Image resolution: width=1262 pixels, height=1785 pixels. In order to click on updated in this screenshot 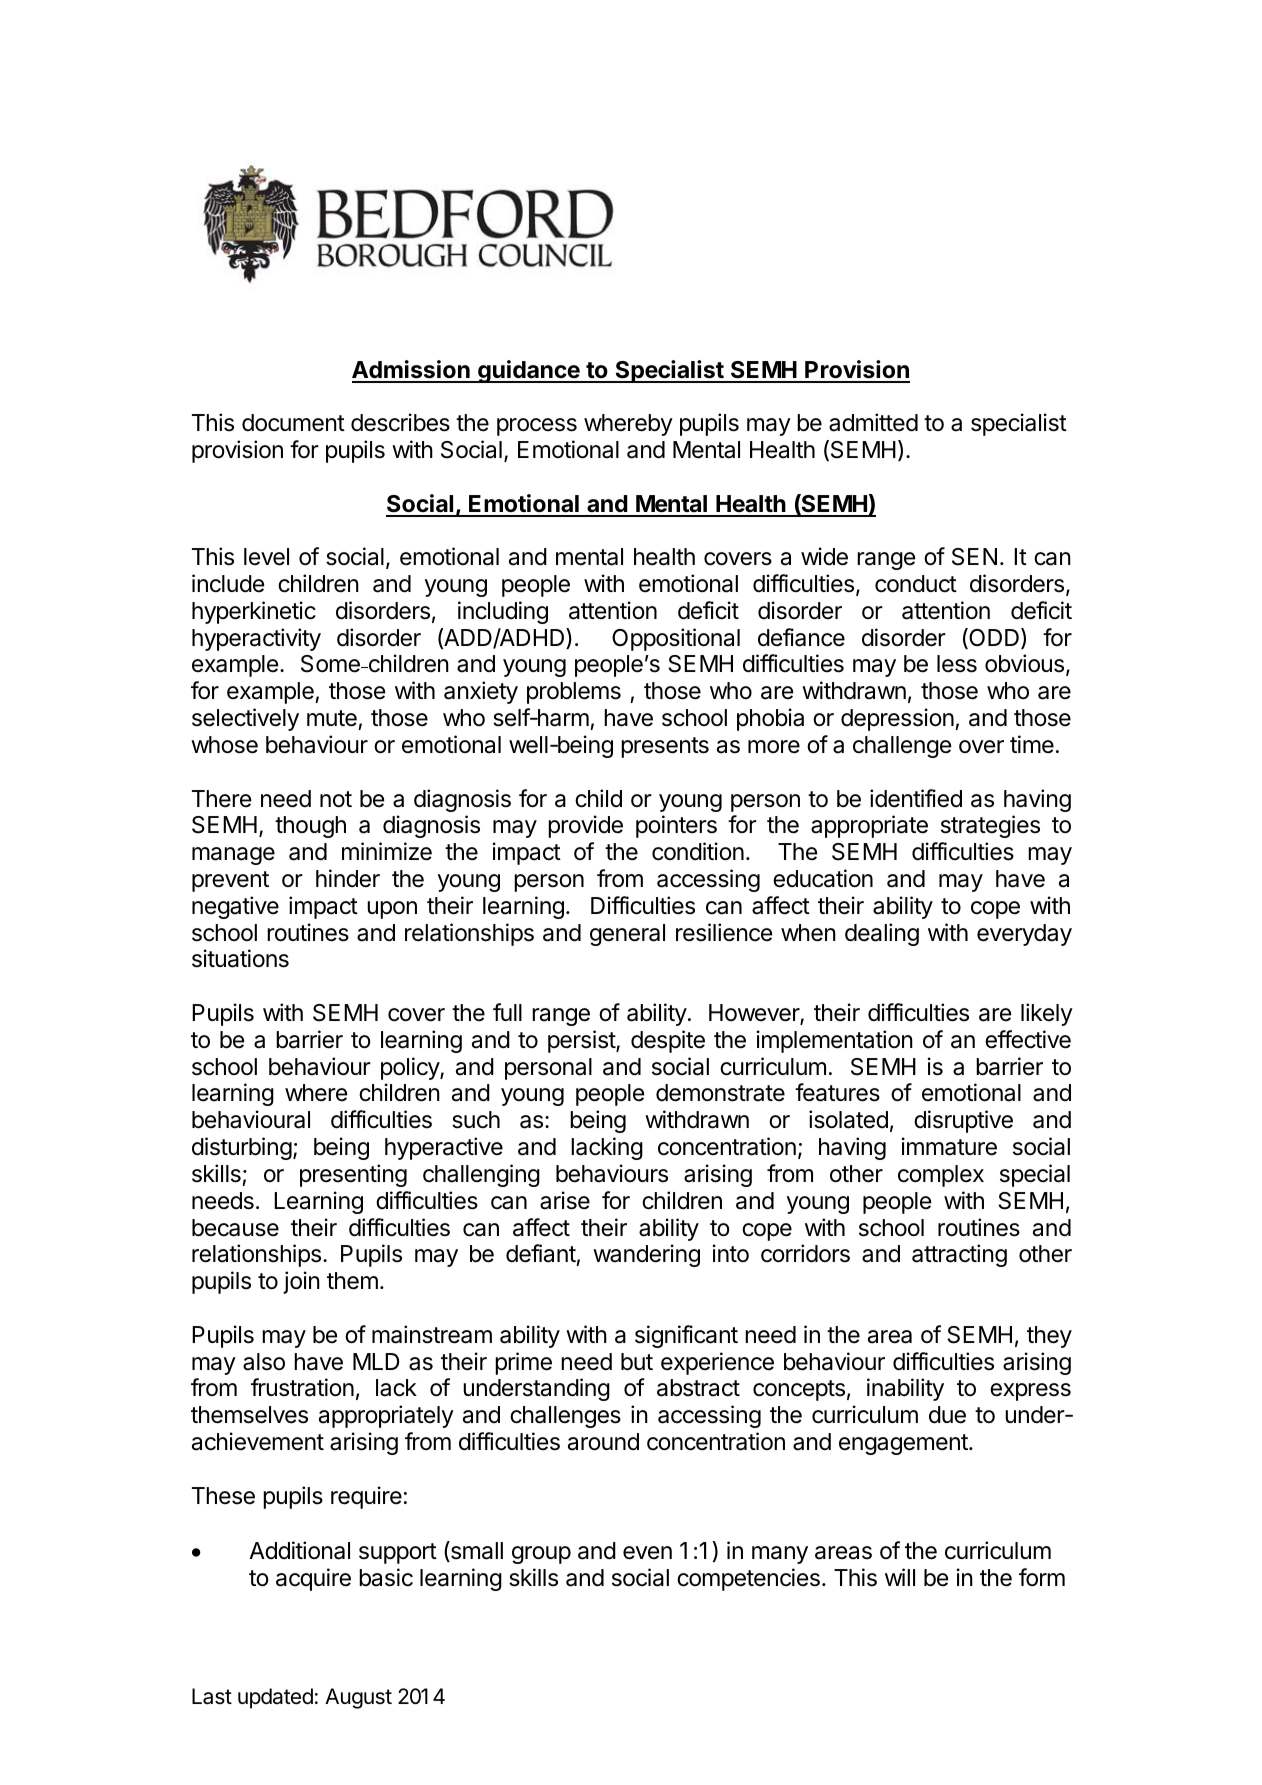, I will do `click(275, 1698)`.
